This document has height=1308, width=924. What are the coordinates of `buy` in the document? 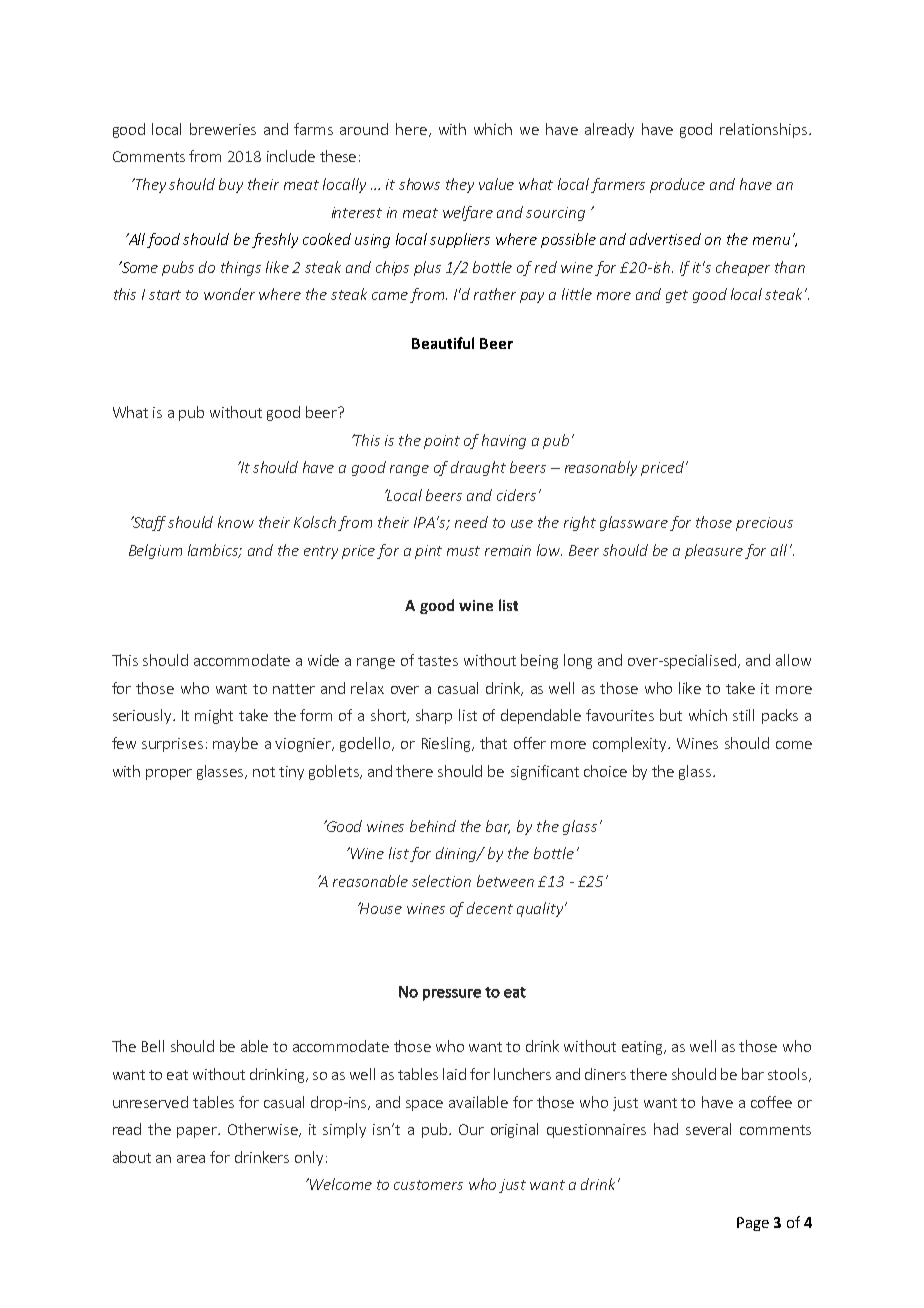 It's located at (231, 185).
